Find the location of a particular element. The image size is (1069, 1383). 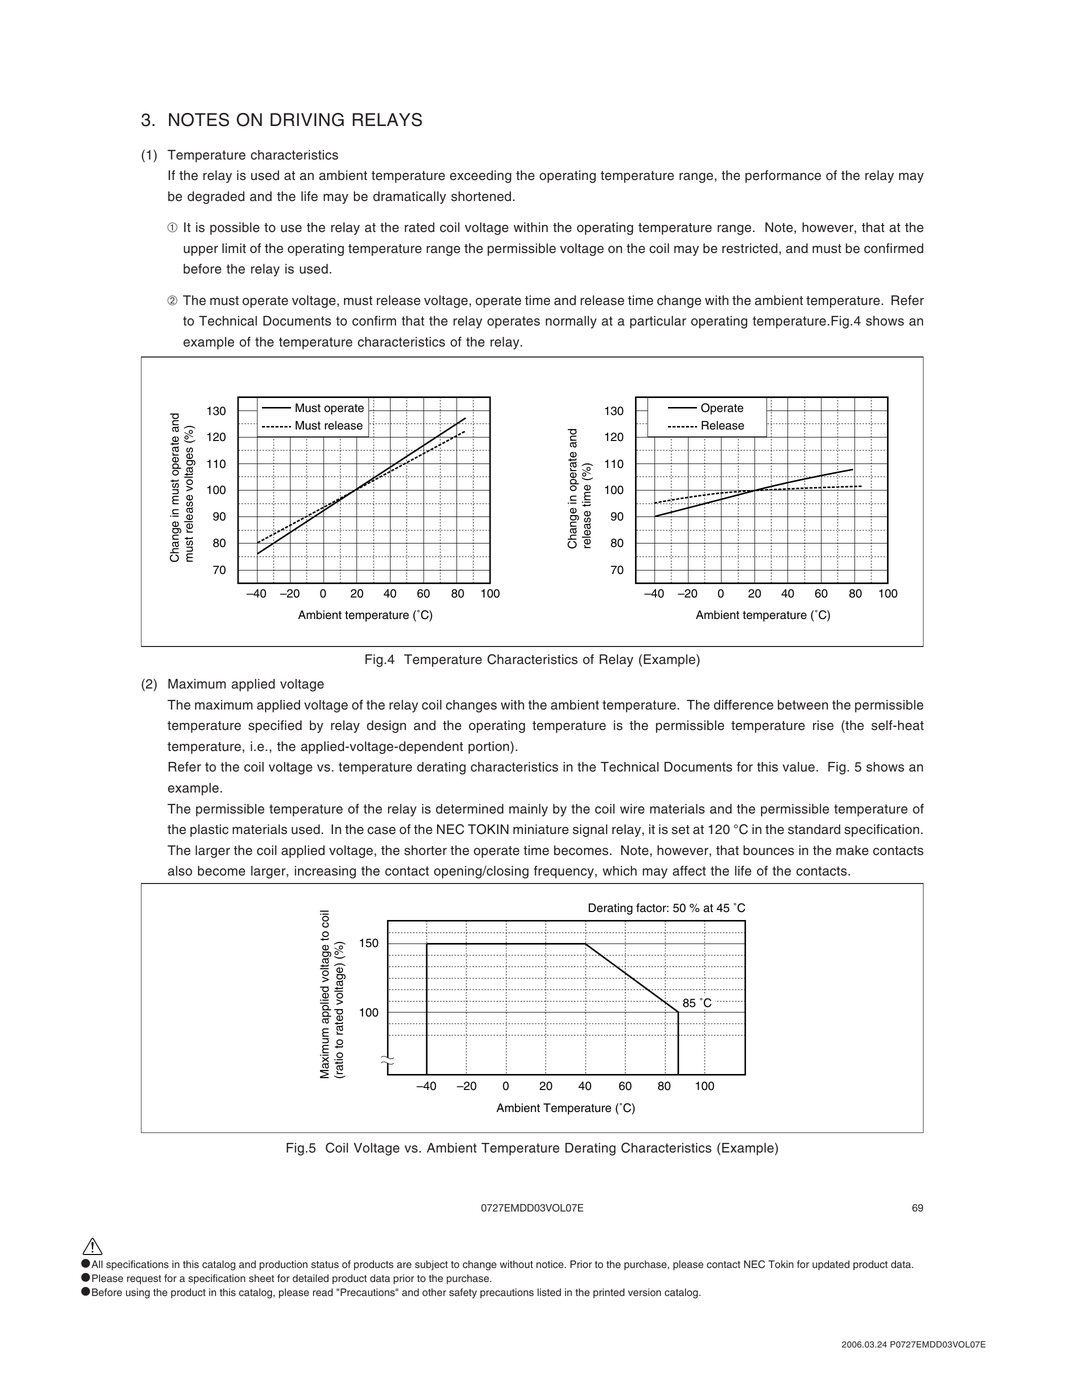

sheet is located at coordinates (261, 1278).
